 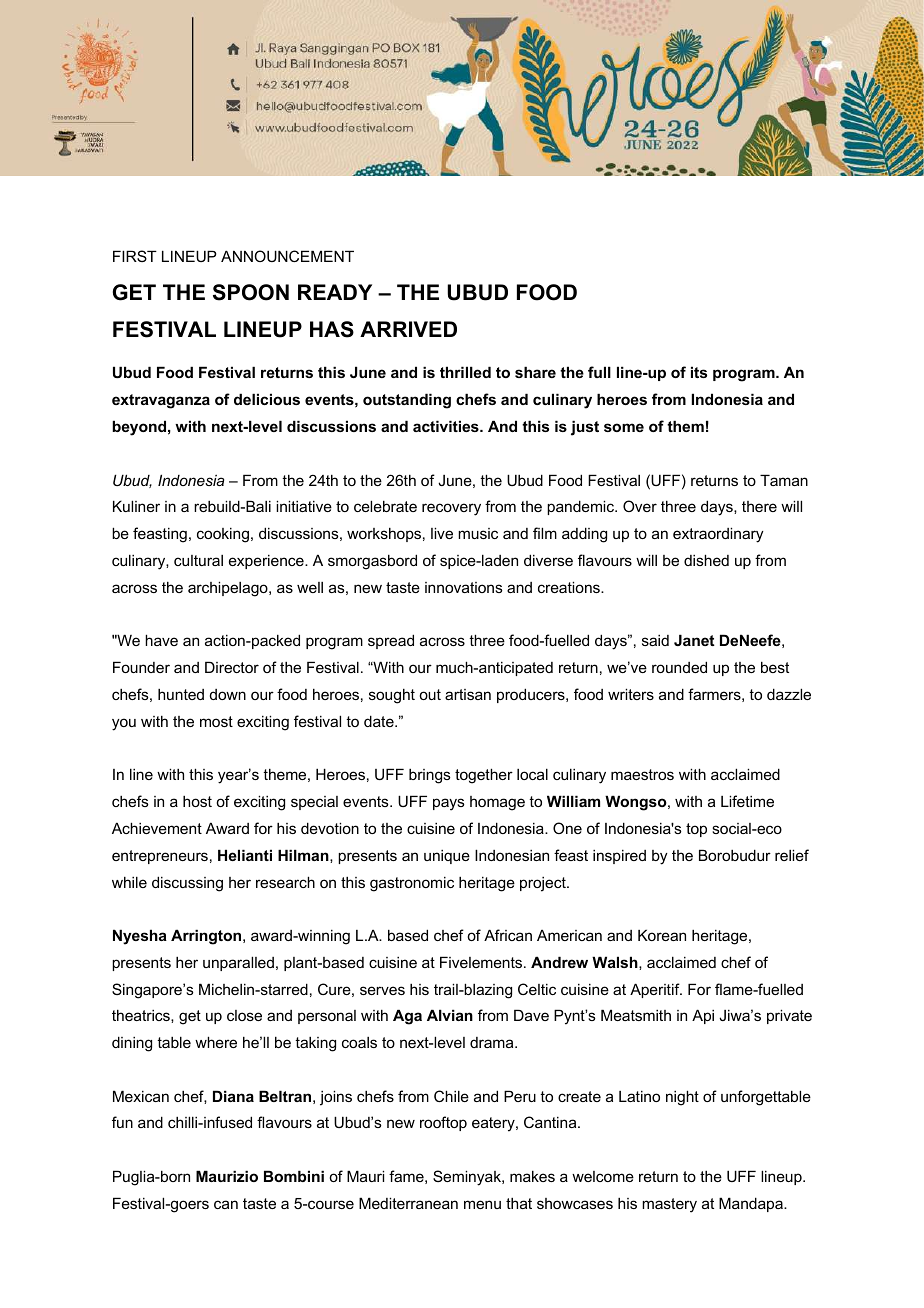 I want to click on fun, so click(x=122, y=1122).
